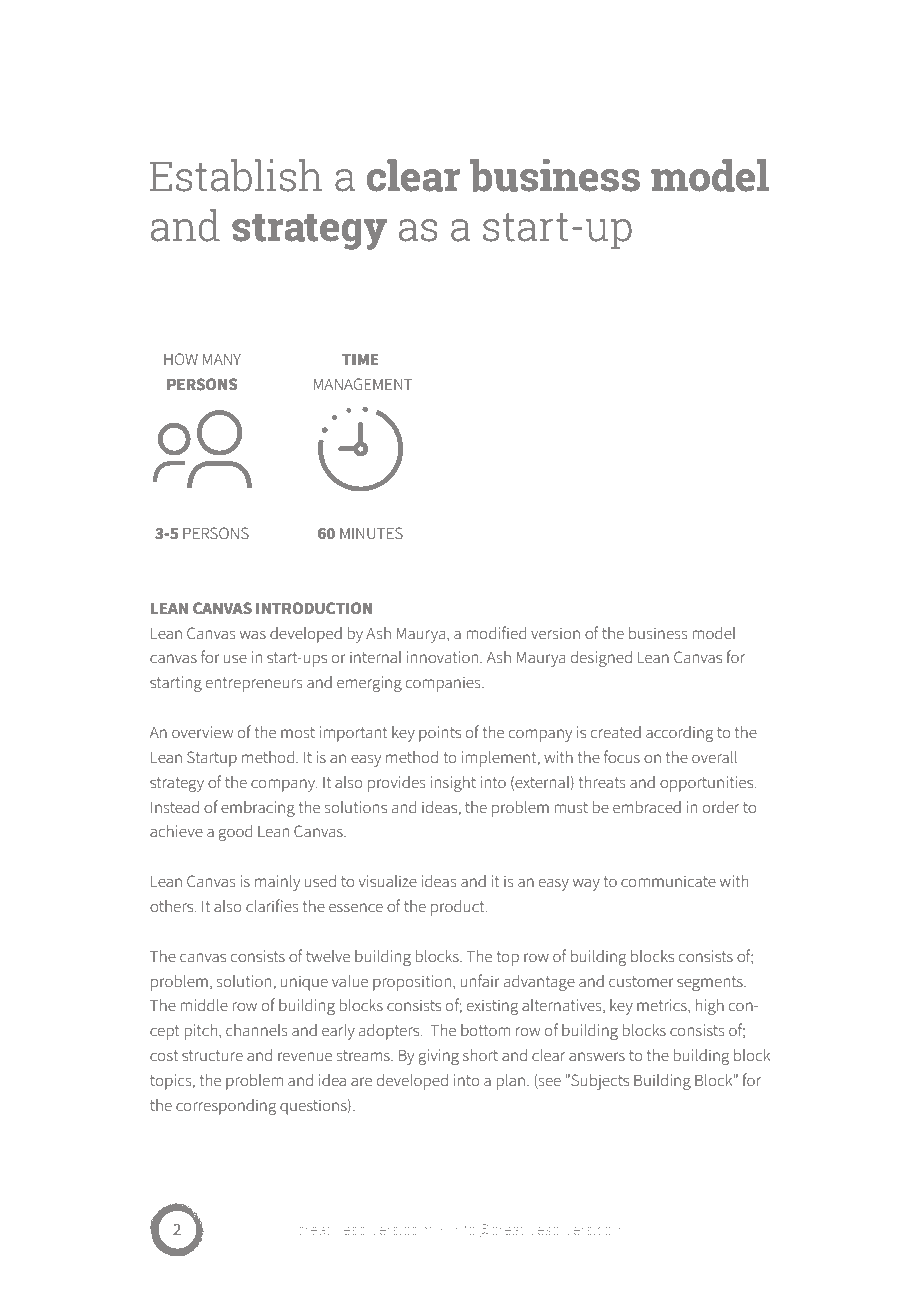 This screenshot has width=924, height=1308. Describe the element at coordinates (439, 1057) in the screenshot. I see `giving` at that location.
